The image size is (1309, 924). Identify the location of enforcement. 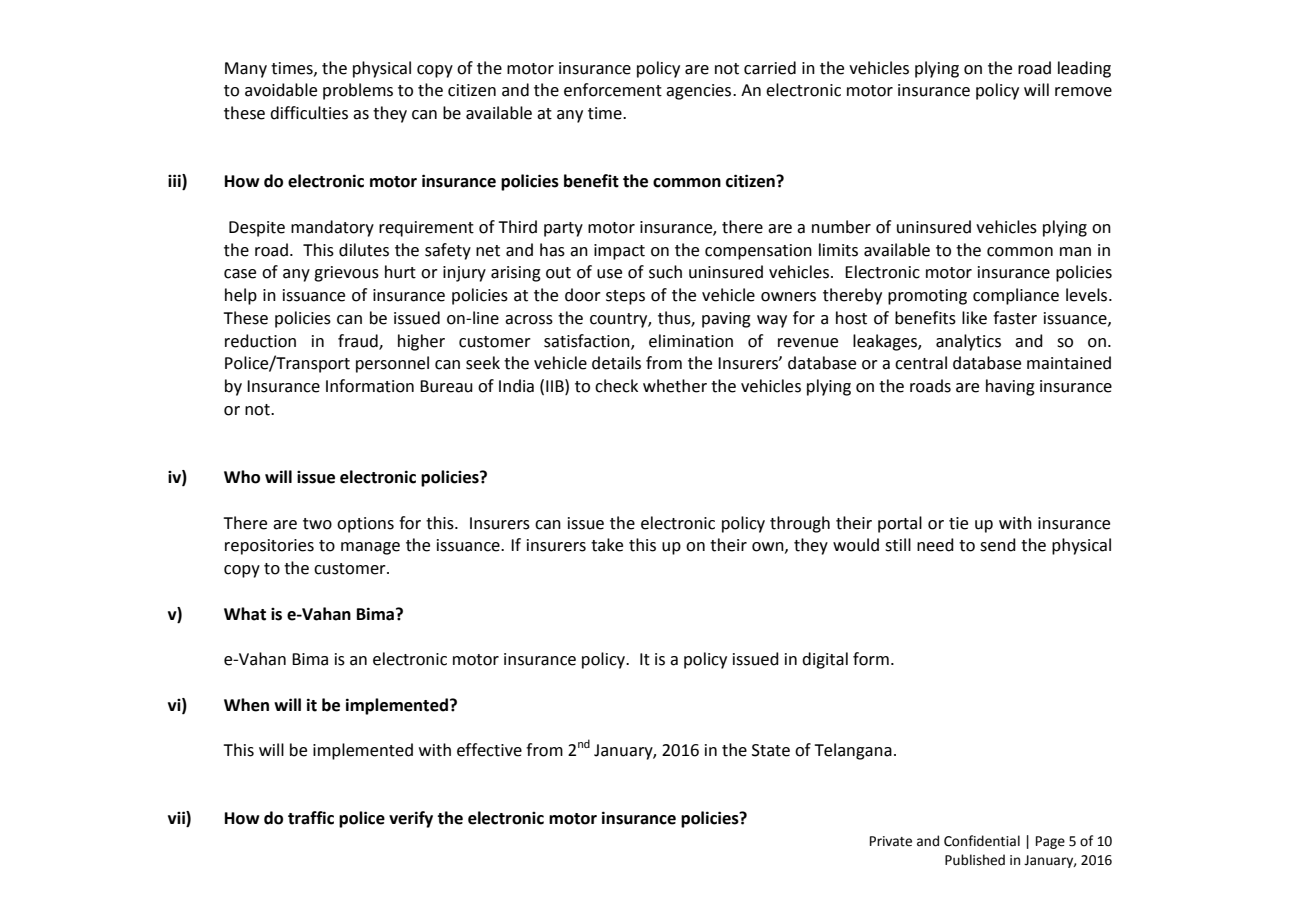
(613, 90).
